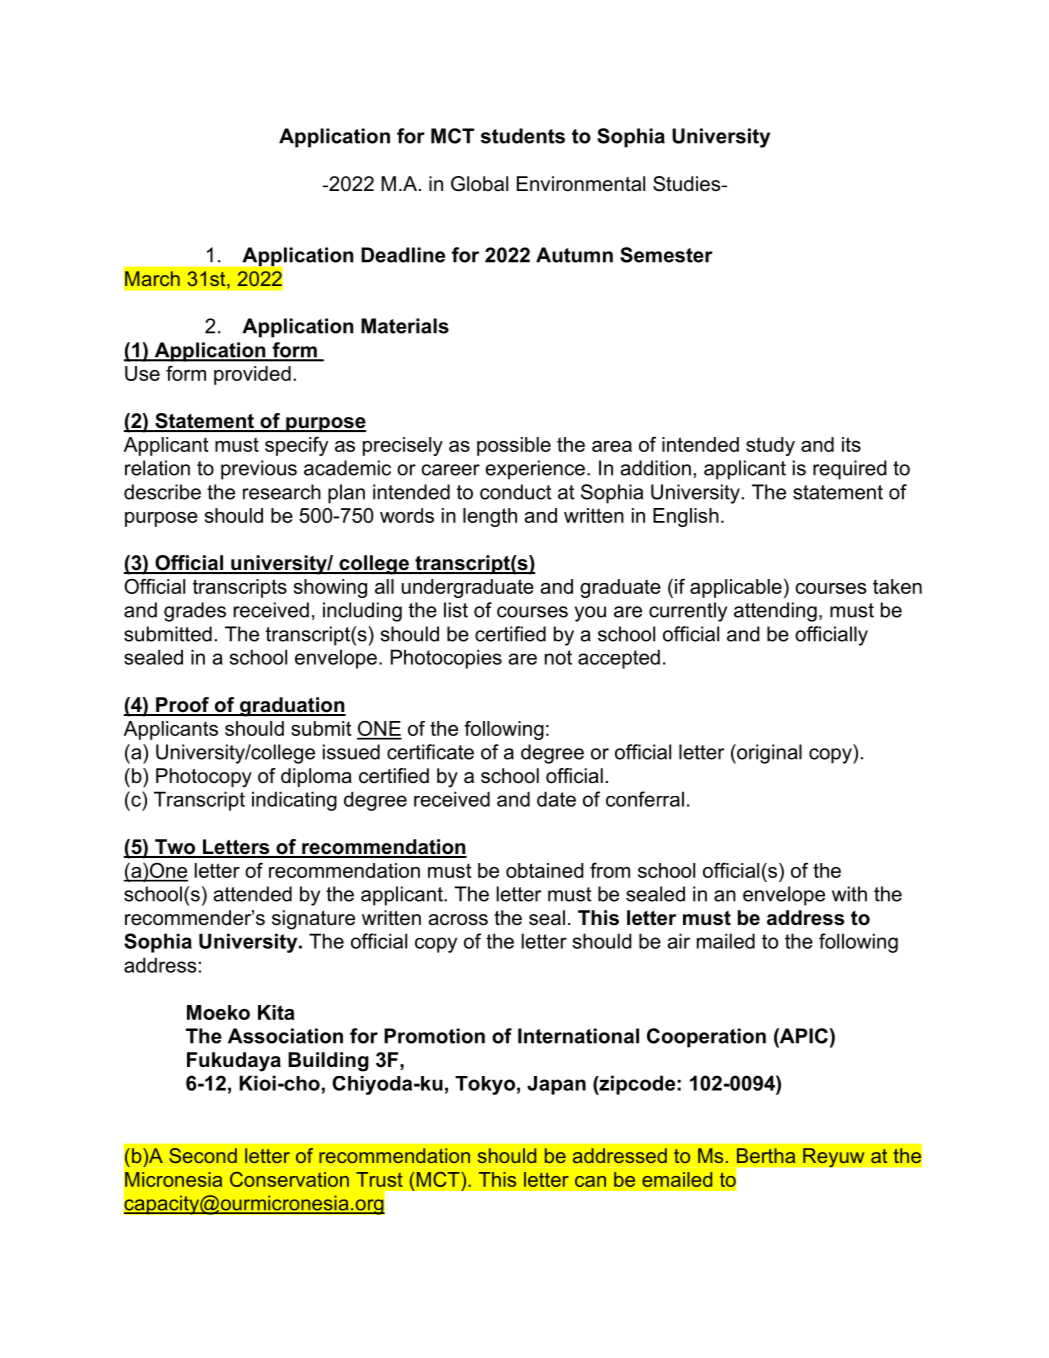  I want to click on Deadline, so click(403, 255).
